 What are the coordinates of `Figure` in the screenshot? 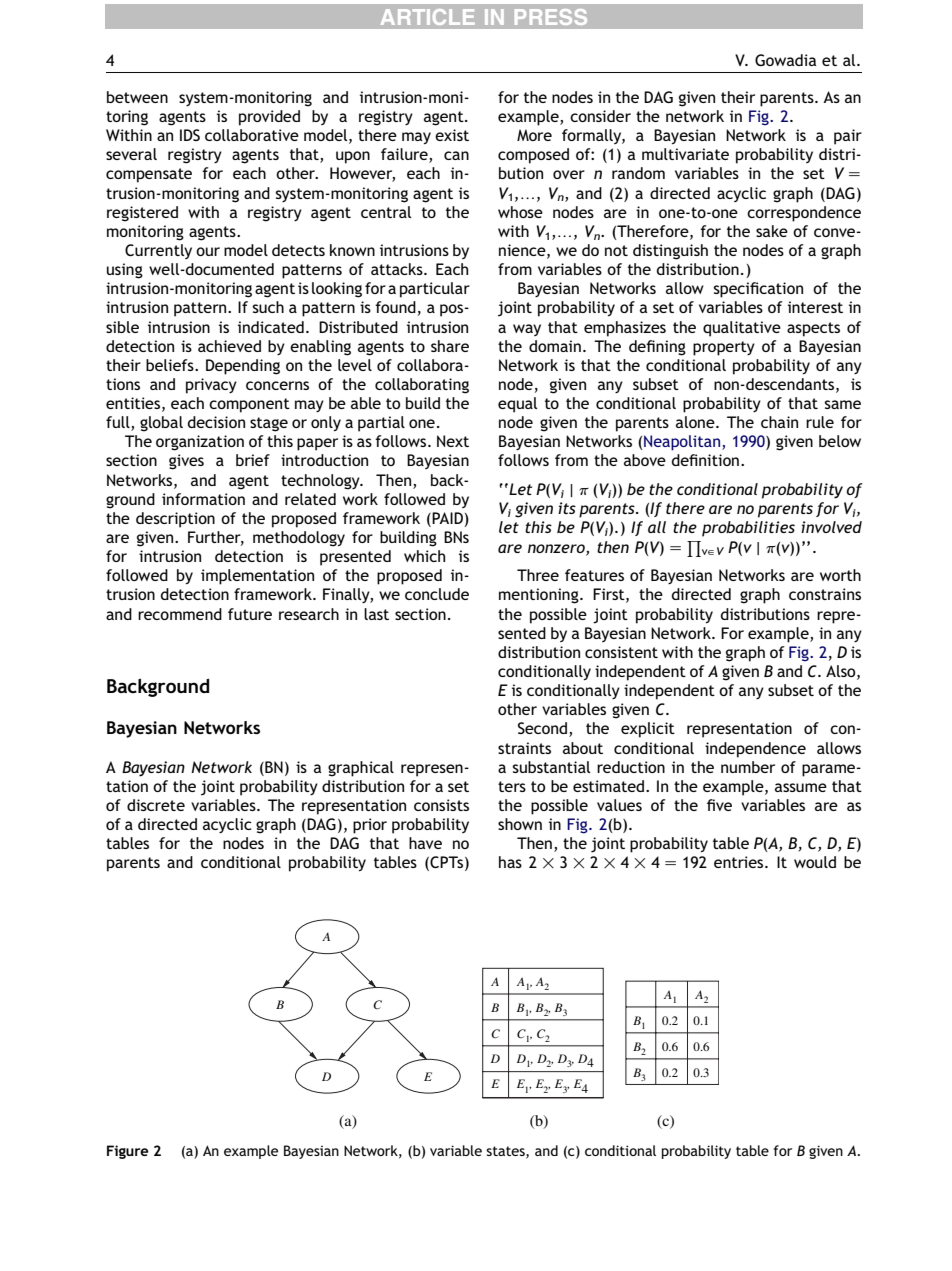 It's located at (128, 1152).
